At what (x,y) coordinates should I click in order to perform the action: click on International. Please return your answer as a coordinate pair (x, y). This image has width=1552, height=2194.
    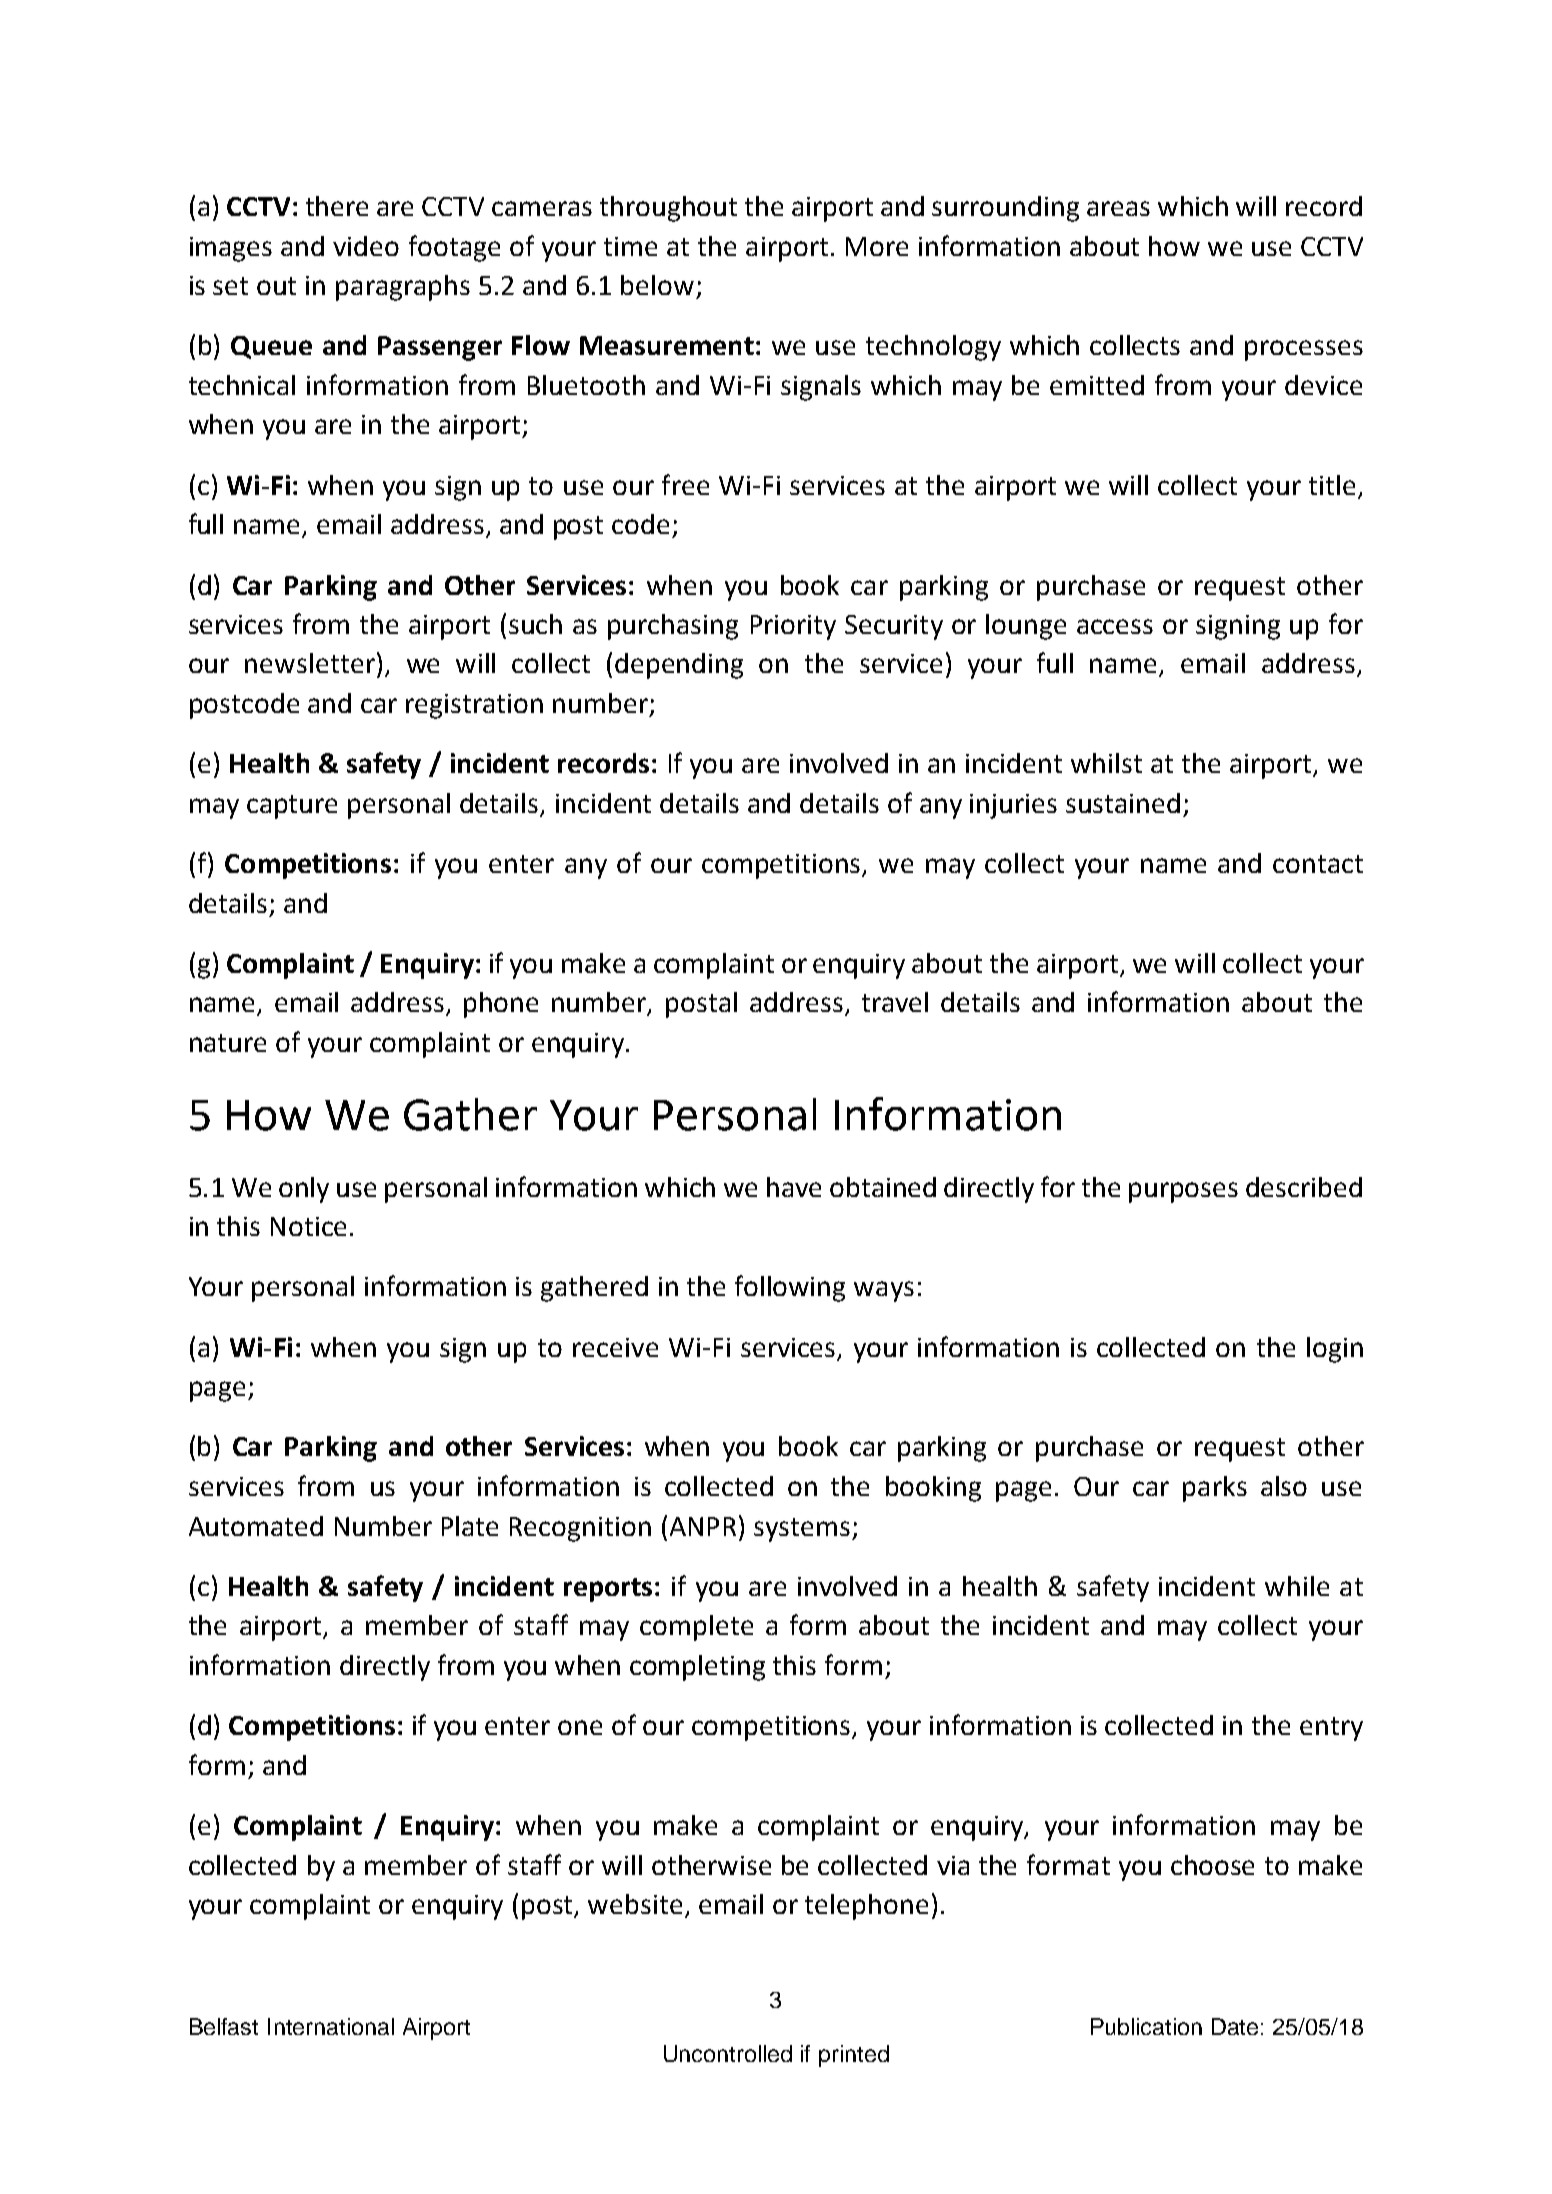
    Looking at the image, I should click on (331, 2026).
